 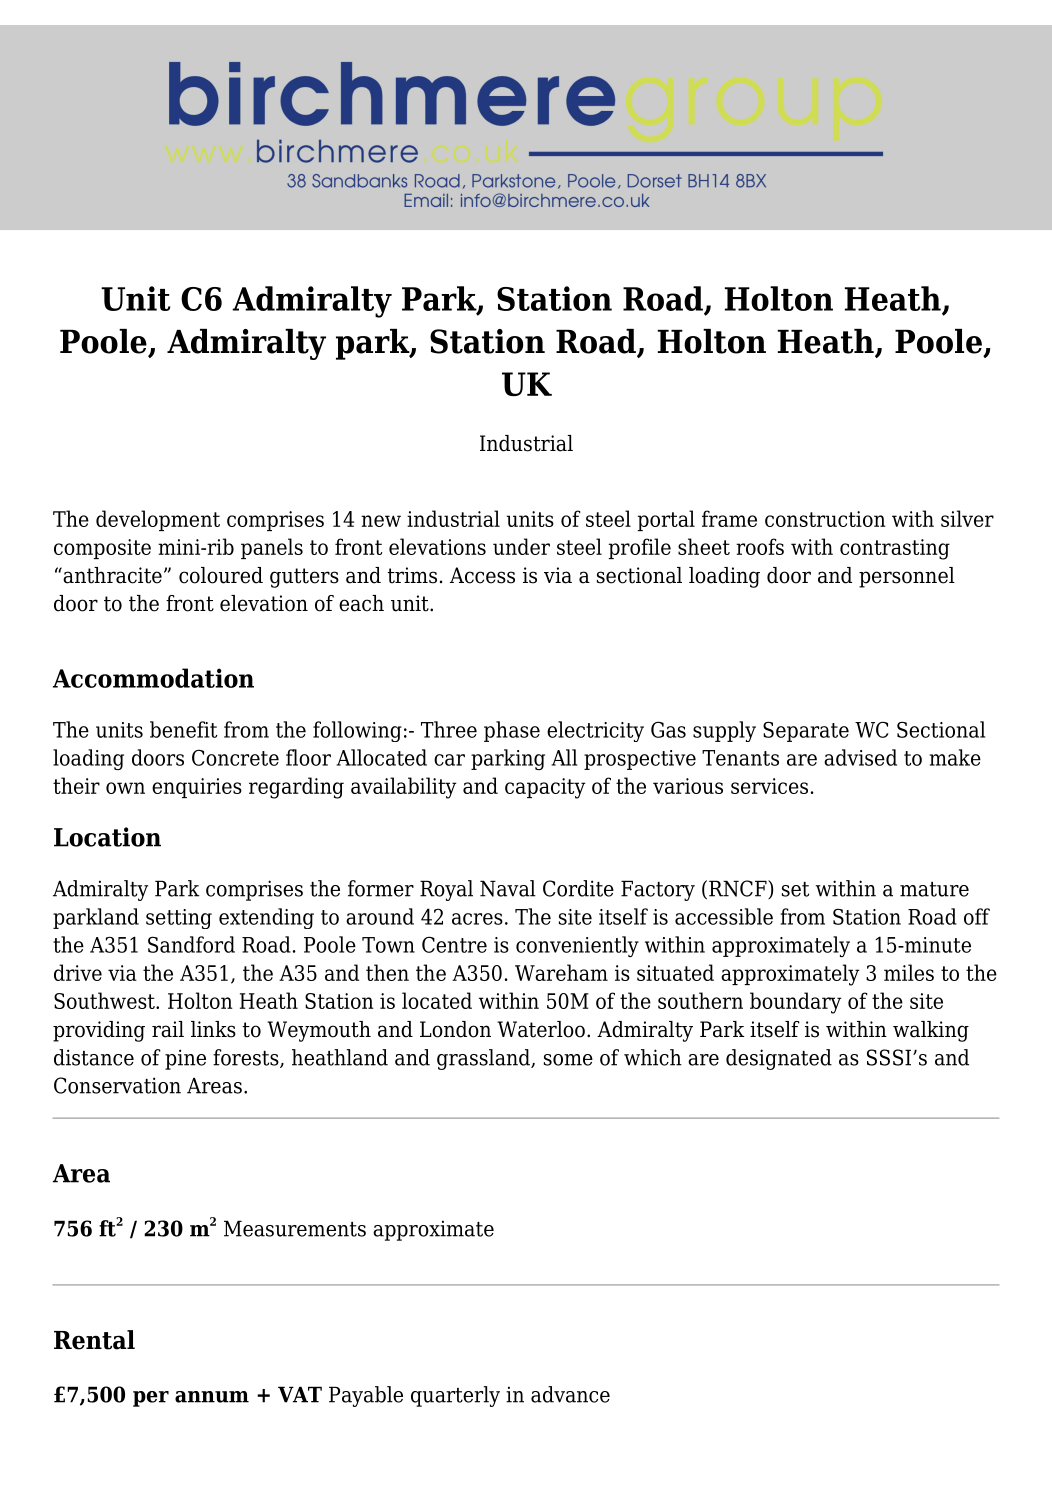 What do you see at coordinates (769, 786) in the document?
I see `services` at bounding box center [769, 786].
